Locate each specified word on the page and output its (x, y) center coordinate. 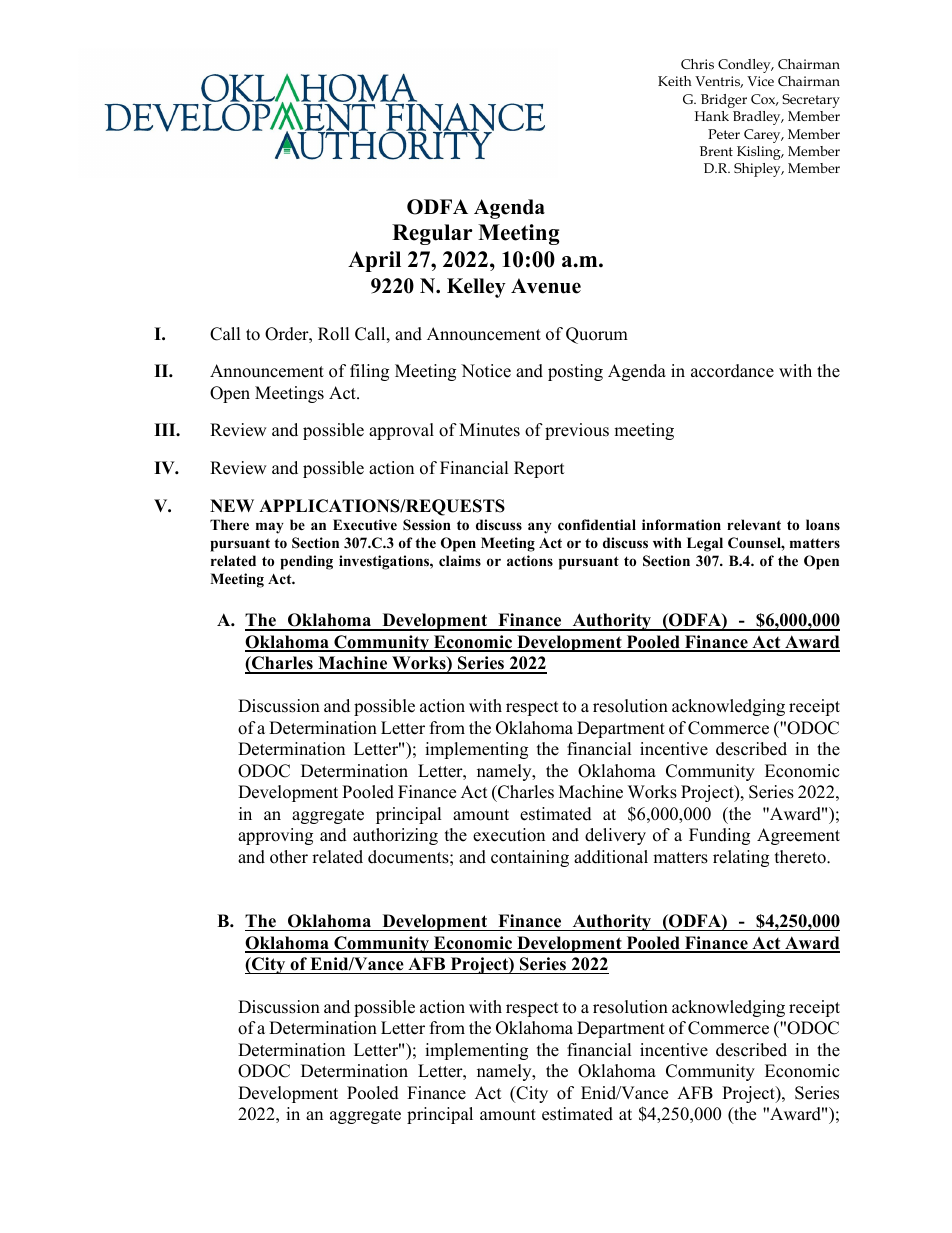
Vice (760, 81)
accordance (732, 371)
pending (306, 562)
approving (275, 836)
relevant (754, 524)
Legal (705, 544)
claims (460, 560)
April (374, 261)
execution (509, 835)
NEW (232, 505)
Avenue (546, 286)
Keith (675, 81)
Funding (719, 836)
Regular (432, 234)
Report (539, 469)
